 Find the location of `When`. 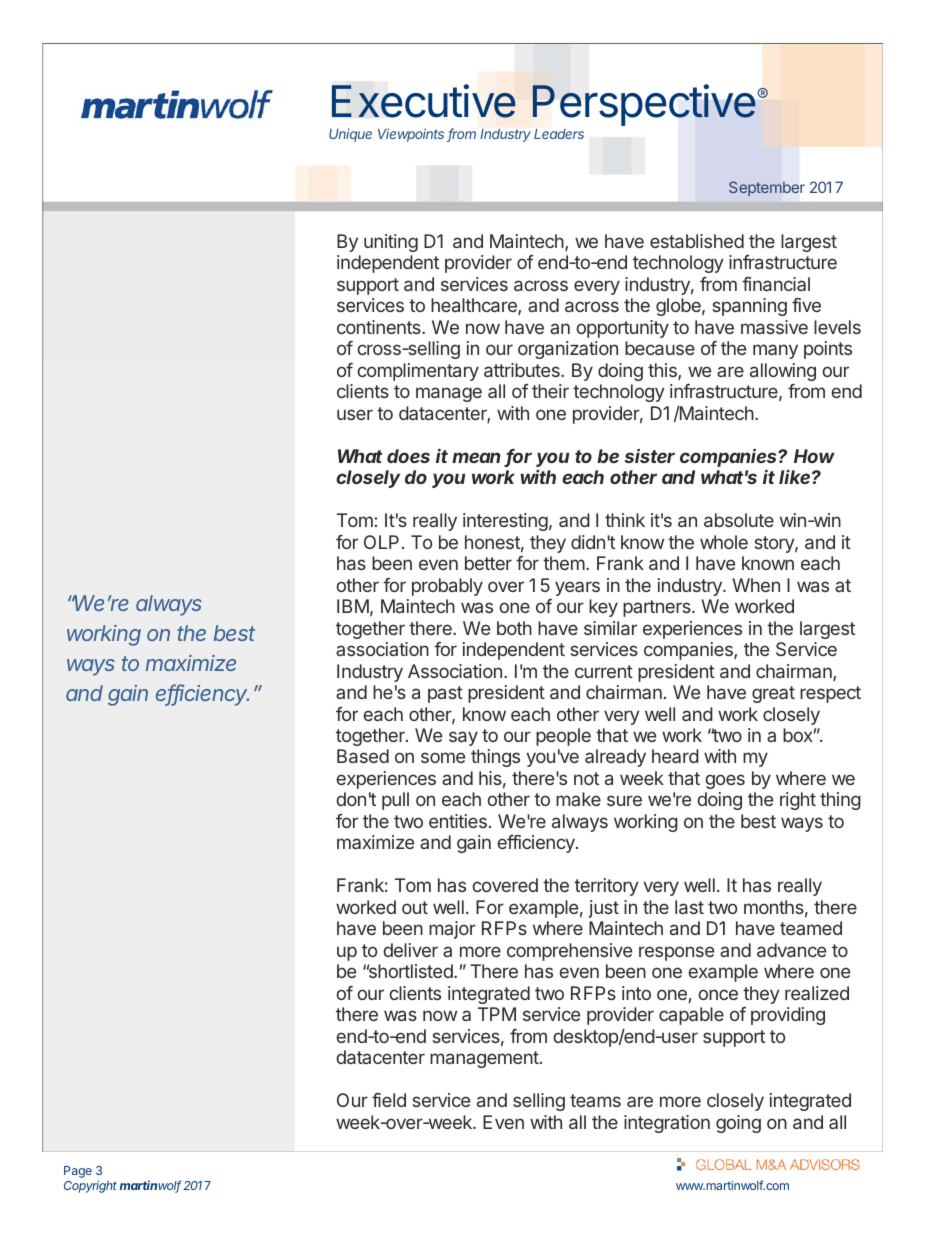

When is located at coordinates (756, 585).
